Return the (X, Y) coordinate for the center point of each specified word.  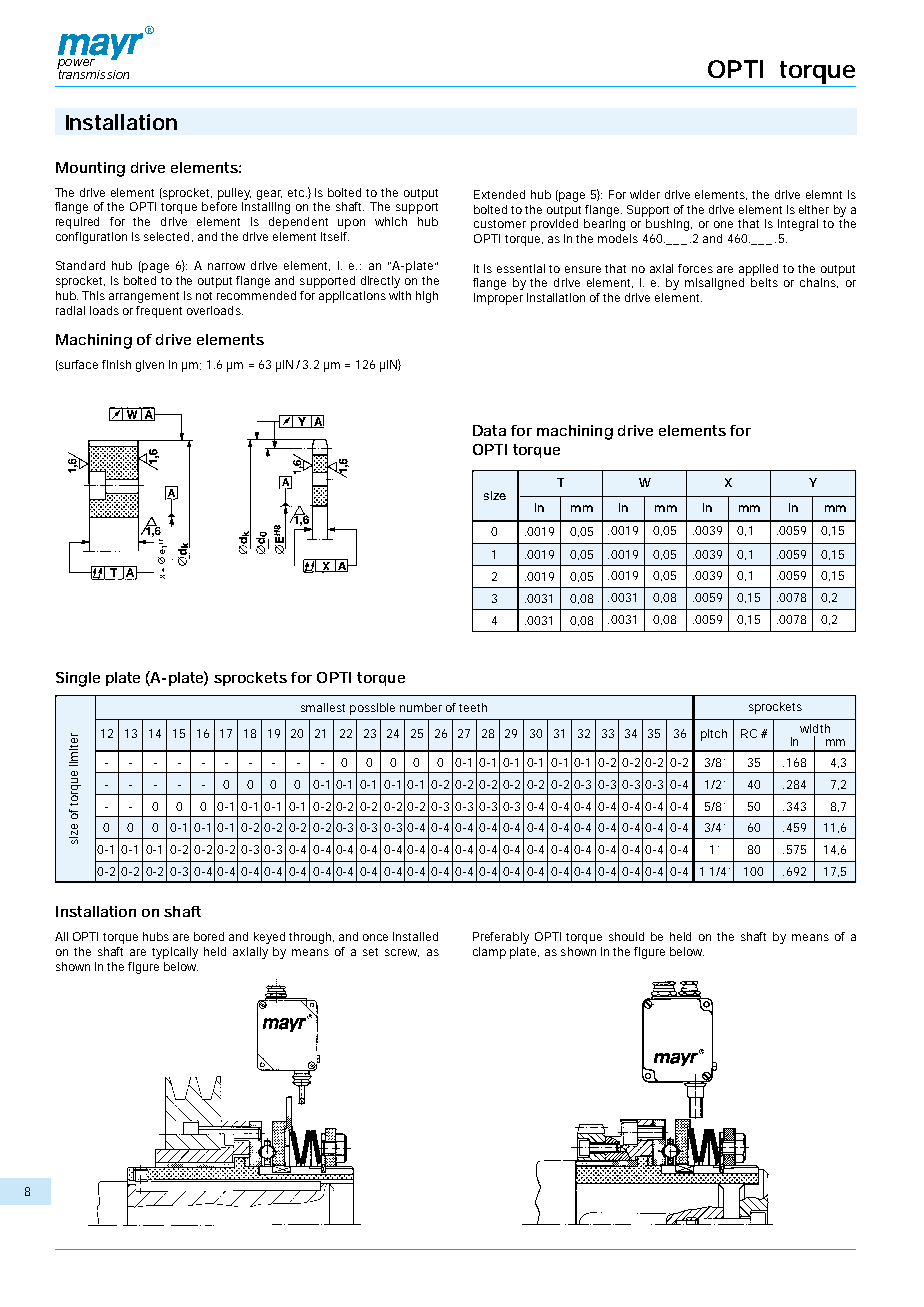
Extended (499, 194)
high (427, 297)
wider (645, 194)
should (626, 936)
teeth (473, 707)
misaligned (714, 284)
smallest (323, 707)
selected (166, 236)
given (150, 366)
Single (78, 679)
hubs (156, 936)
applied (758, 270)
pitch (714, 735)
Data (489, 430)
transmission (93, 73)
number (421, 707)
